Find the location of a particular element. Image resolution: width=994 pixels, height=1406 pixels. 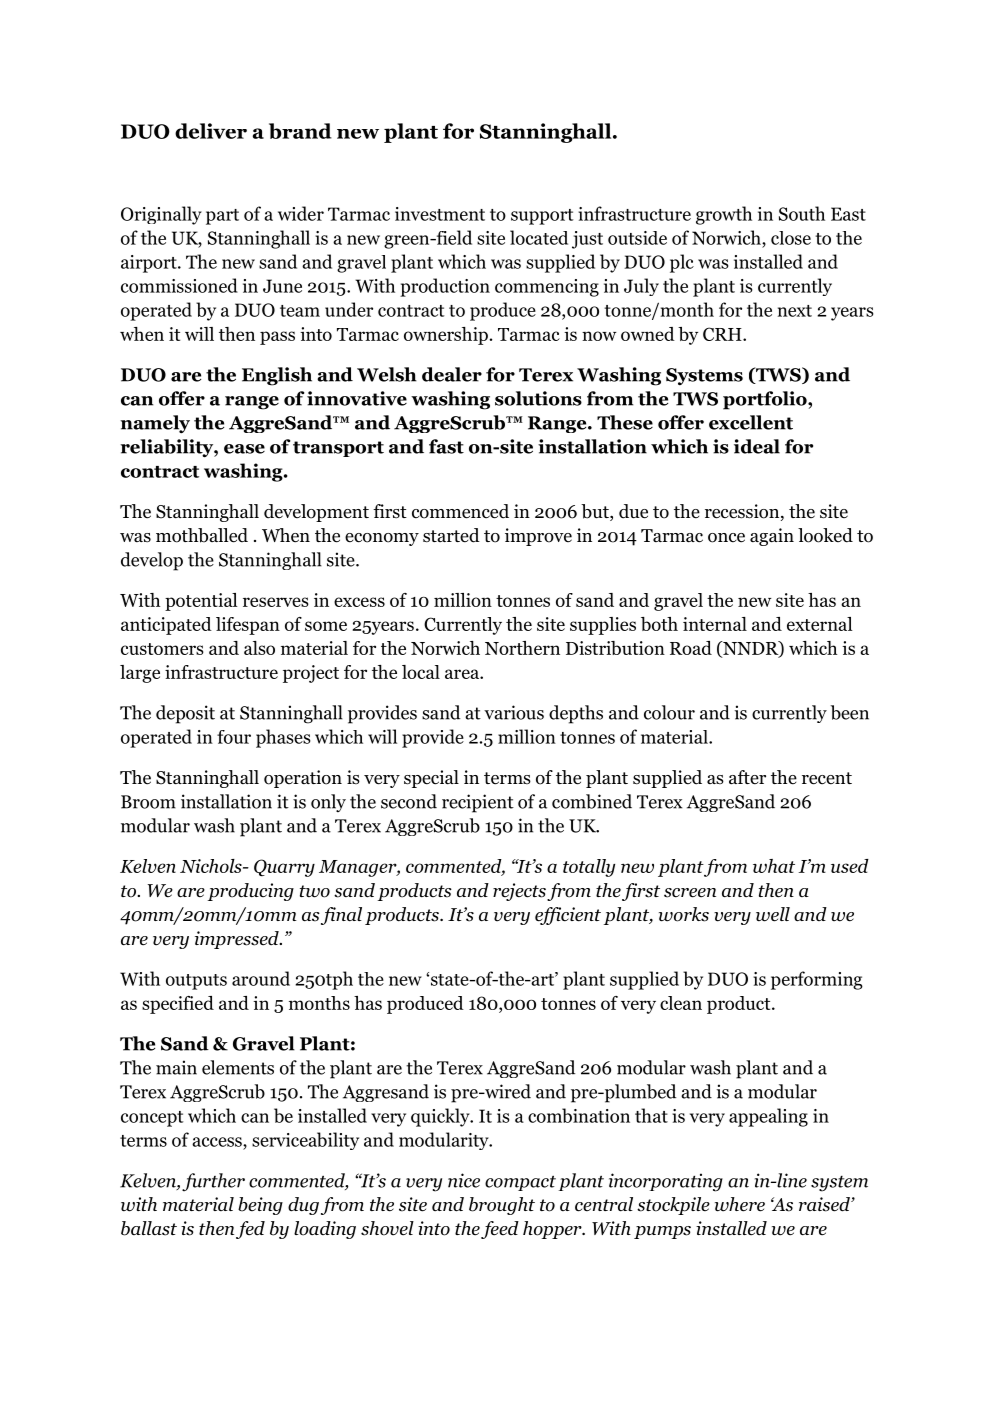

South is located at coordinates (802, 213).
